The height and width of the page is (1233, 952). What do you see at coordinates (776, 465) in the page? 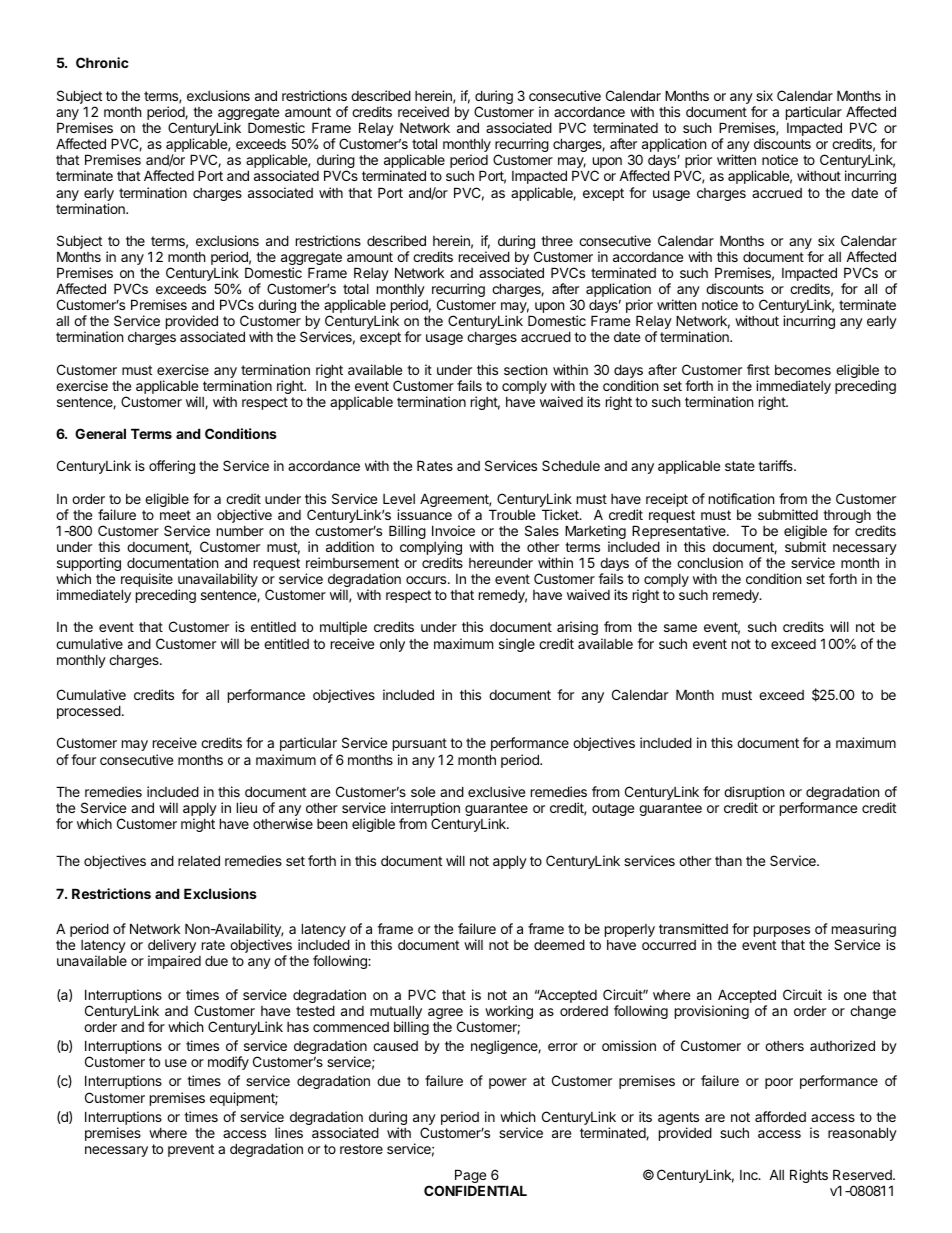
I see `tariffs` at bounding box center [776, 465].
